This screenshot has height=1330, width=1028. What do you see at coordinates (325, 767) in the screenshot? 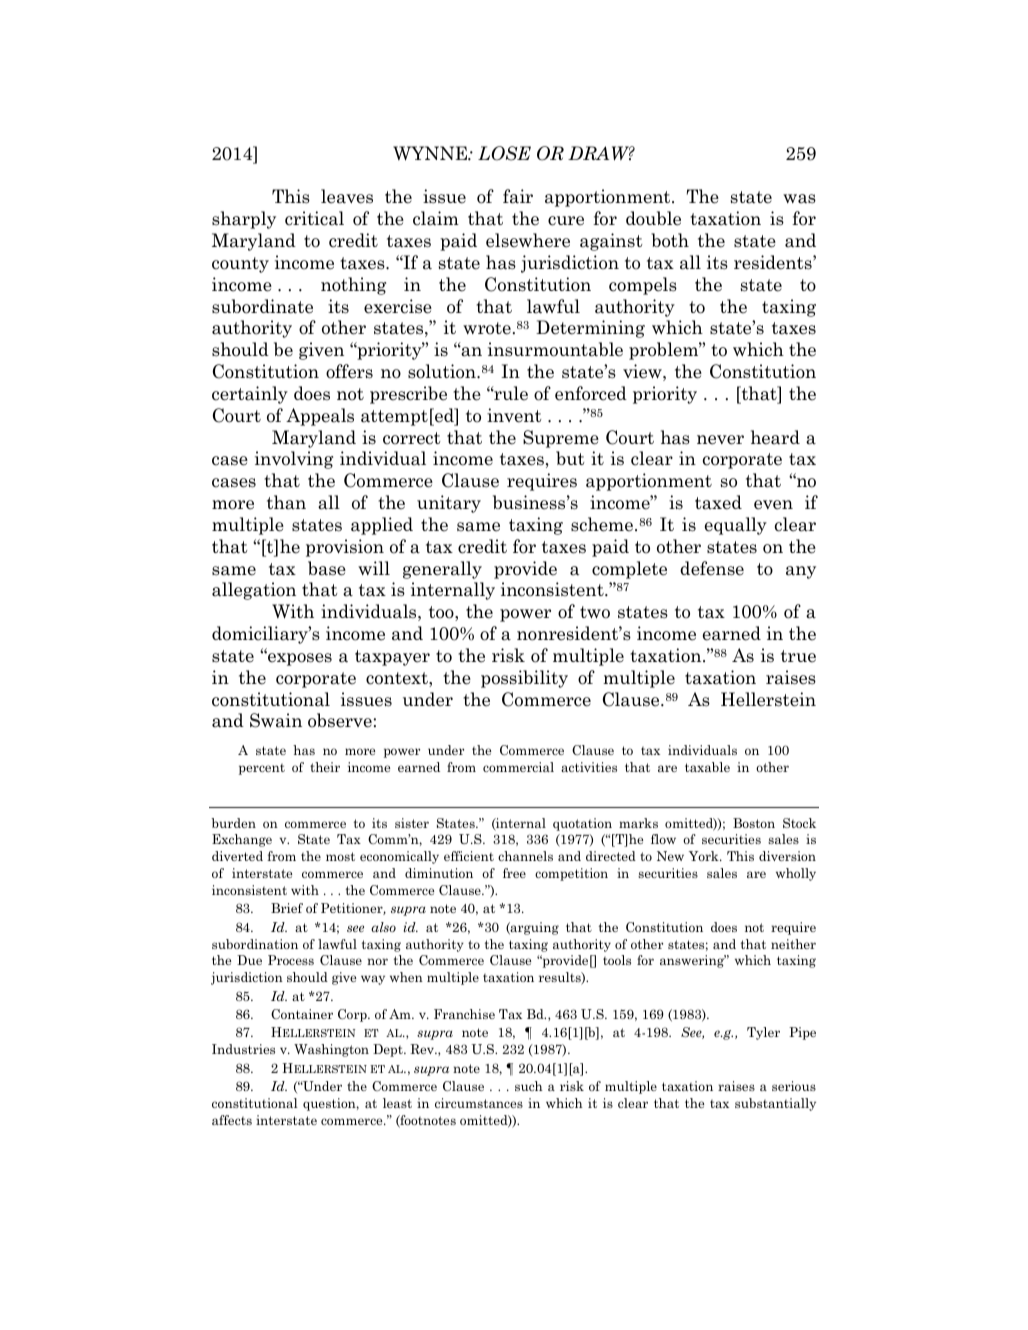
I see `their` at bounding box center [325, 767].
